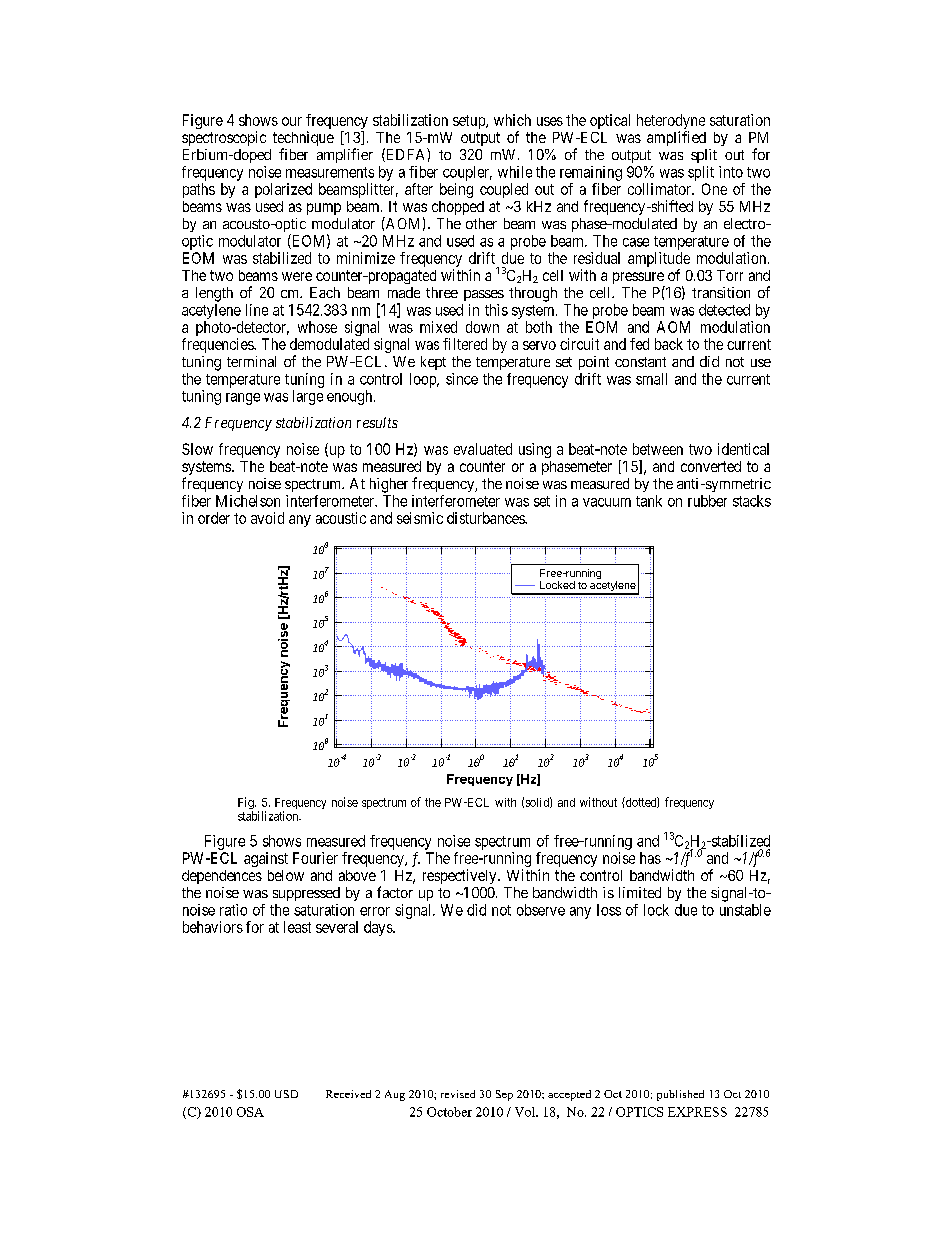  What do you see at coordinates (711, 466) in the document?
I see `converted` at bounding box center [711, 466].
